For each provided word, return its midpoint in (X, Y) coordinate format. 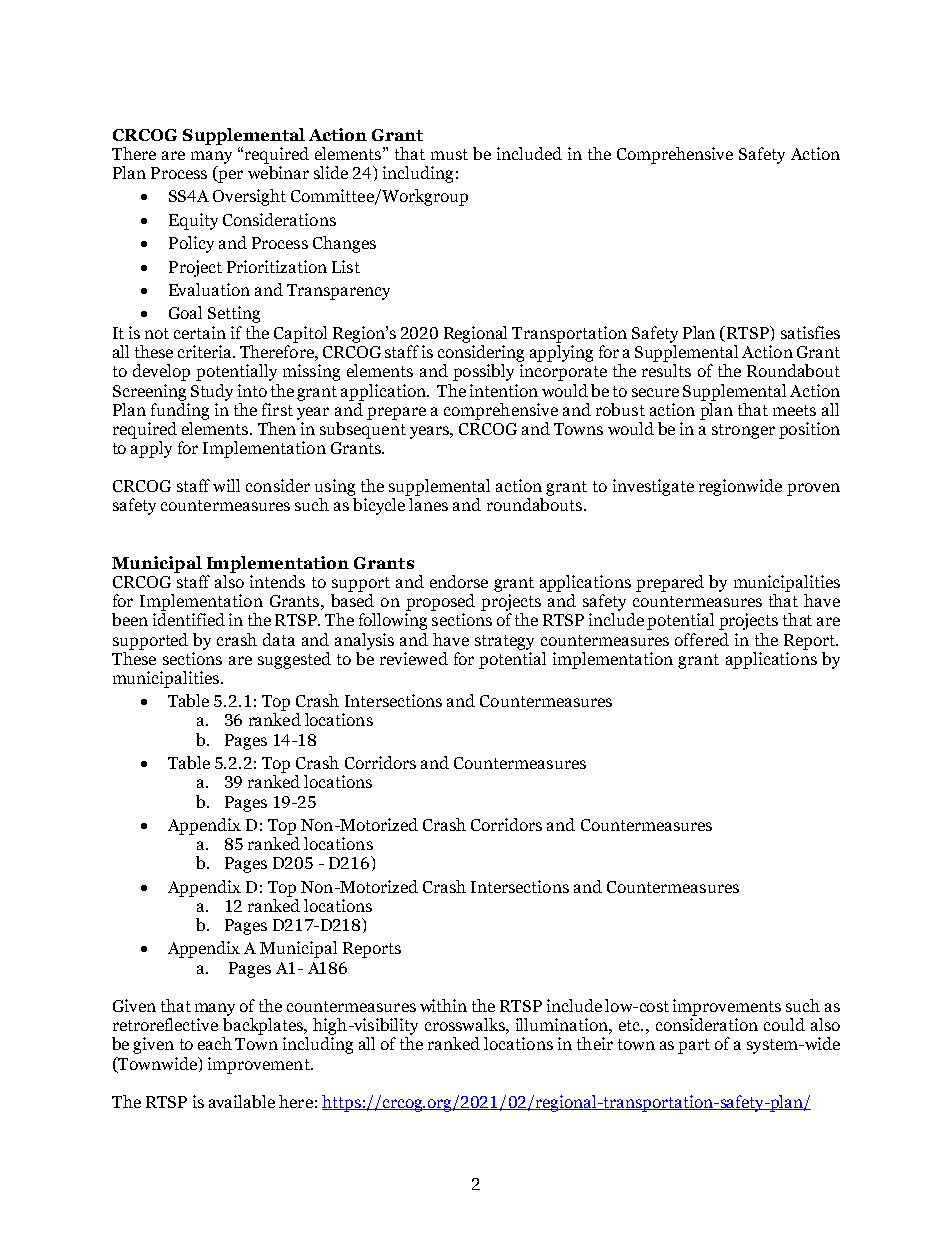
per (229, 176)
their (595, 1043)
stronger (743, 431)
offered (702, 639)
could (784, 1024)
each (215, 1043)
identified (189, 619)
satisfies (810, 332)
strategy (504, 642)
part (694, 1046)
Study (212, 392)
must (449, 154)
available (242, 1101)
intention (504, 390)
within (443, 1005)
